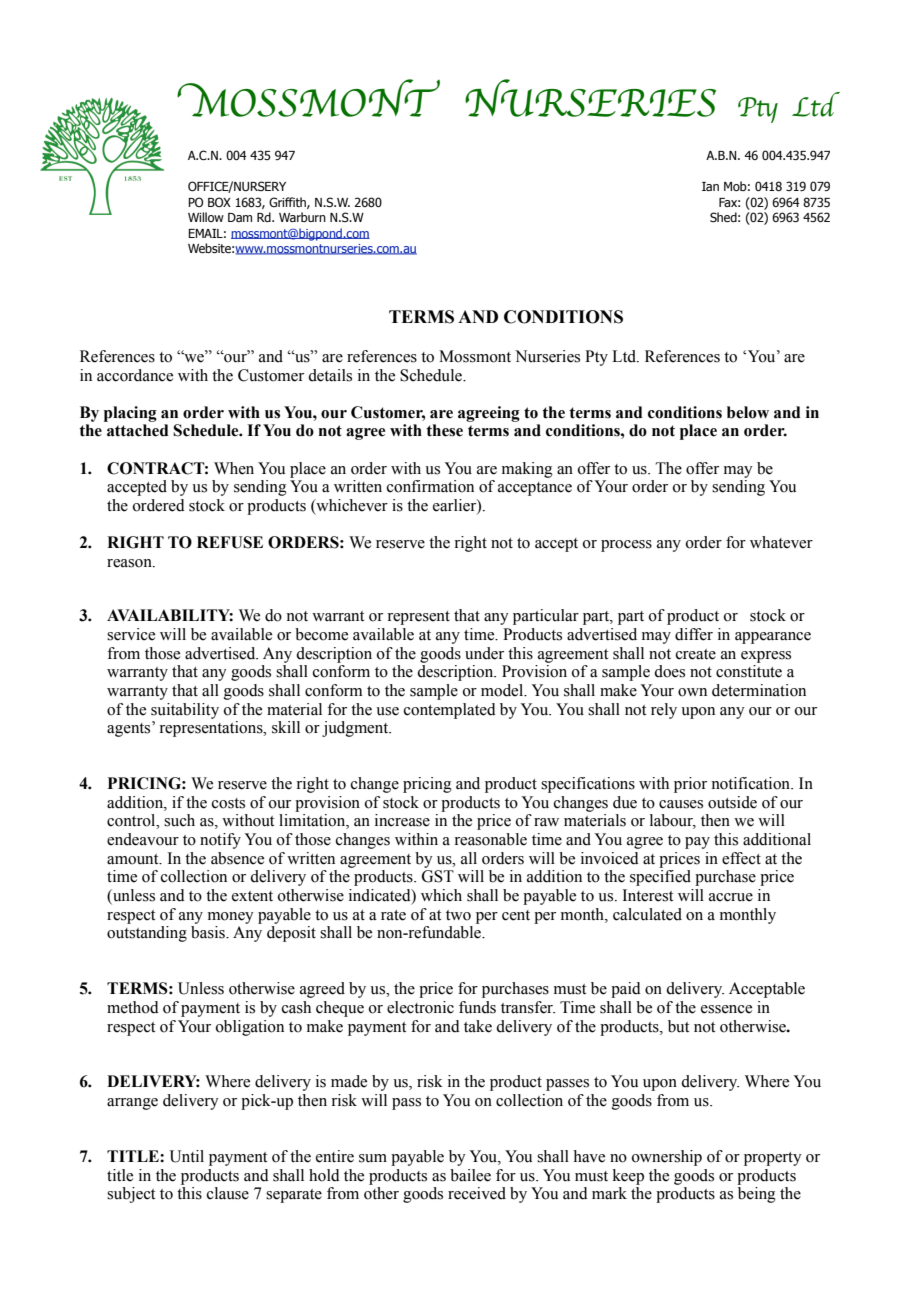 The width and height of the image is (924, 1308). Describe the element at coordinates (219, 202) in the image. I see `BOX` at that location.
